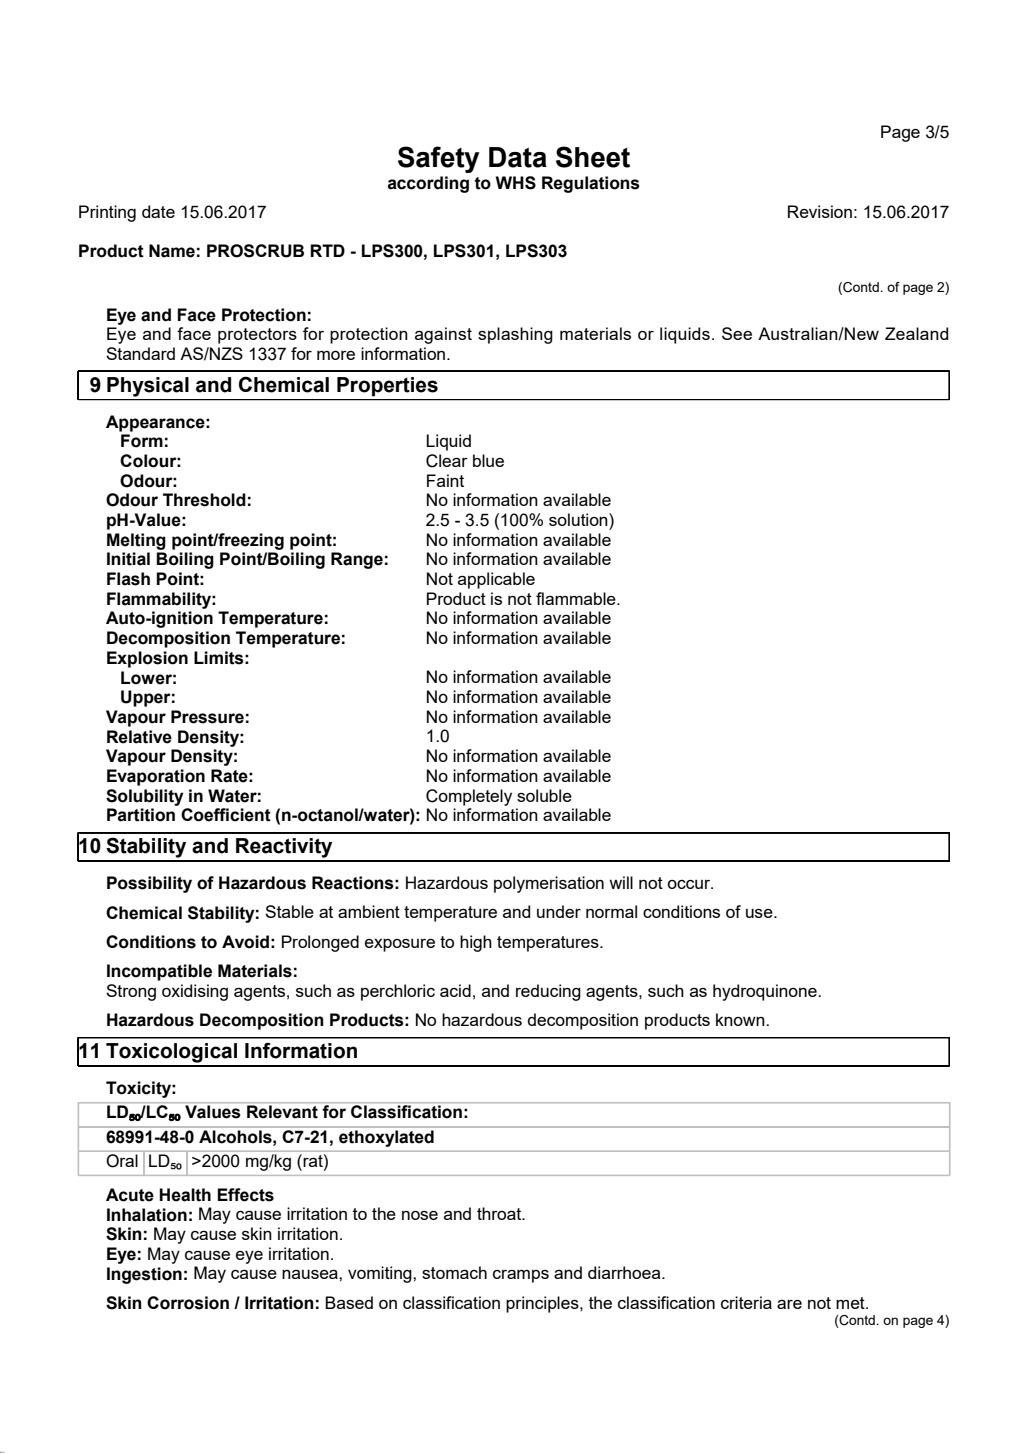 Image resolution: width=1028 pixels, height=1454 pixels. I want to click on cramps, so click(521, 1276).
